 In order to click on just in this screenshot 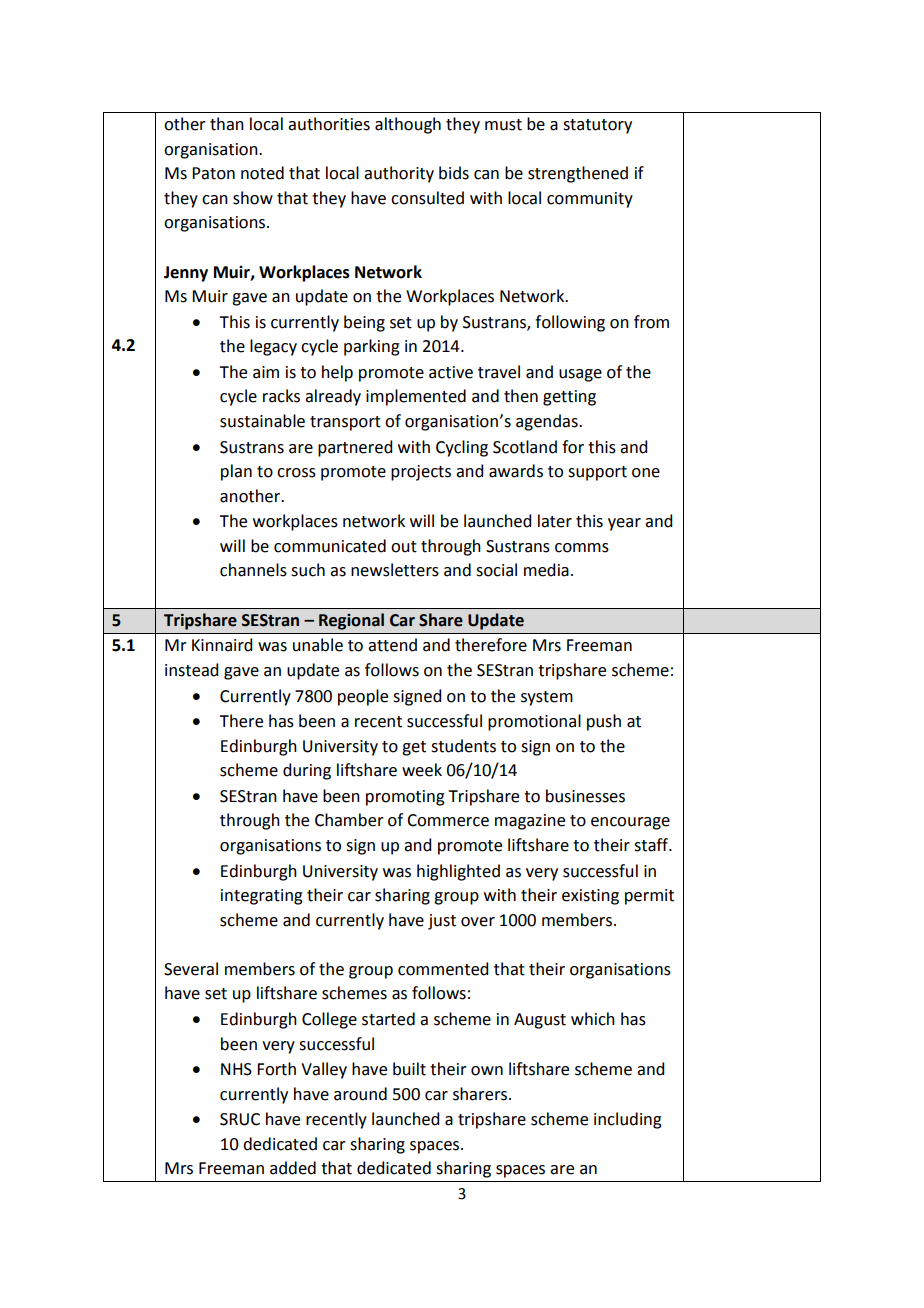, I will do `click(442, 922)`.
